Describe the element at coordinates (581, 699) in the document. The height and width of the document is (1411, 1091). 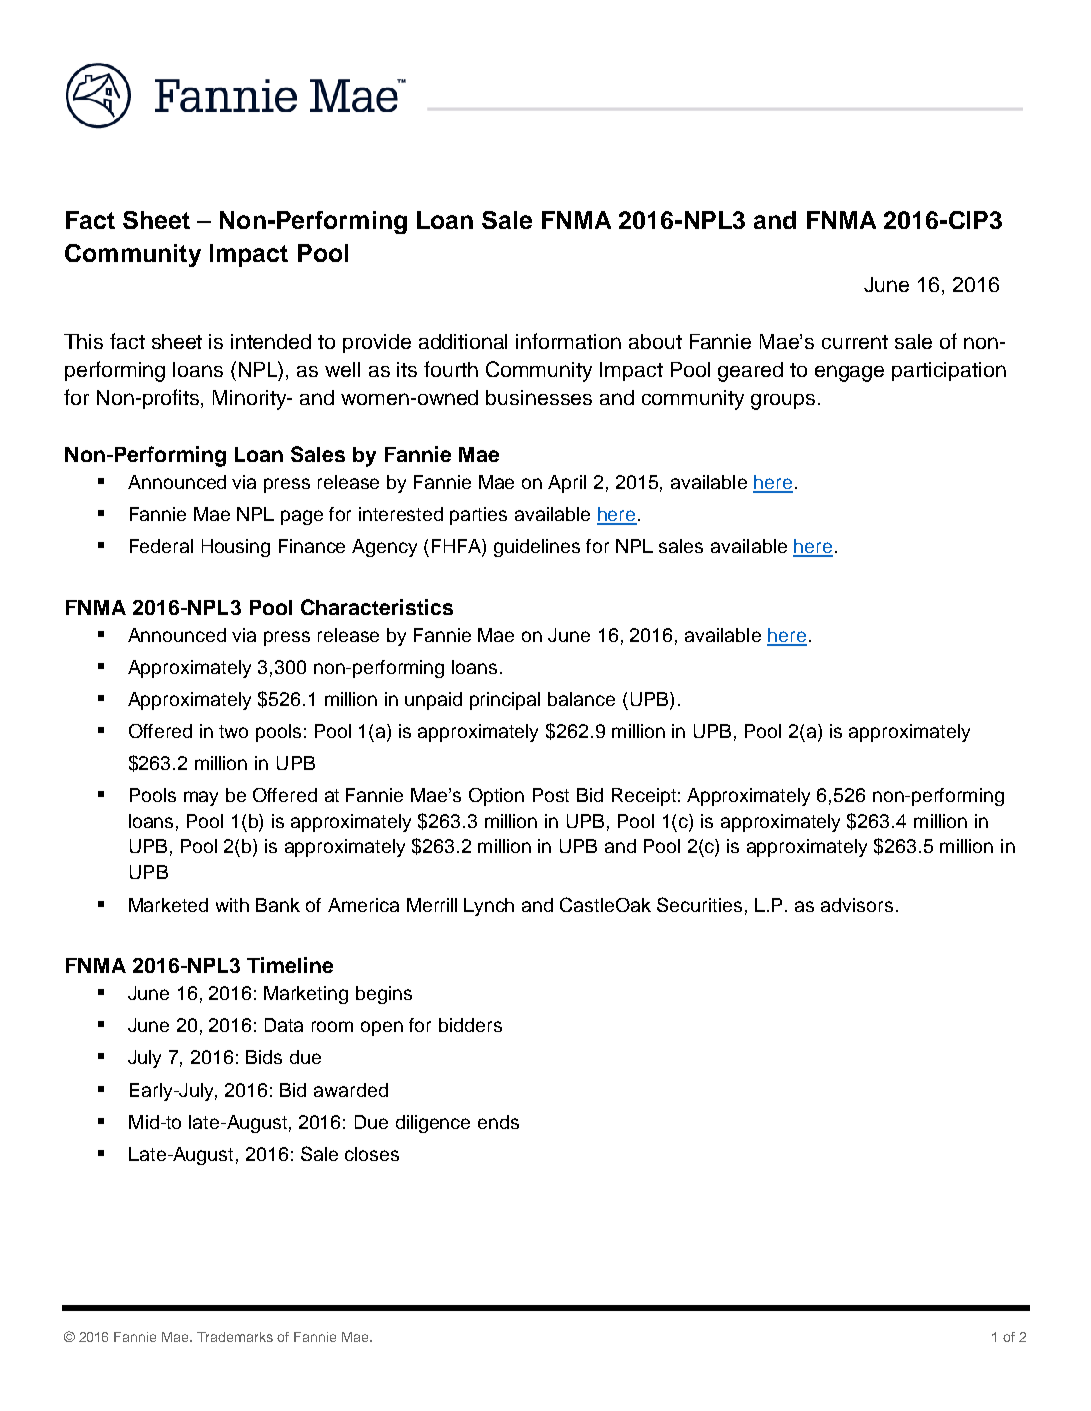
I see `balance` at that location.
